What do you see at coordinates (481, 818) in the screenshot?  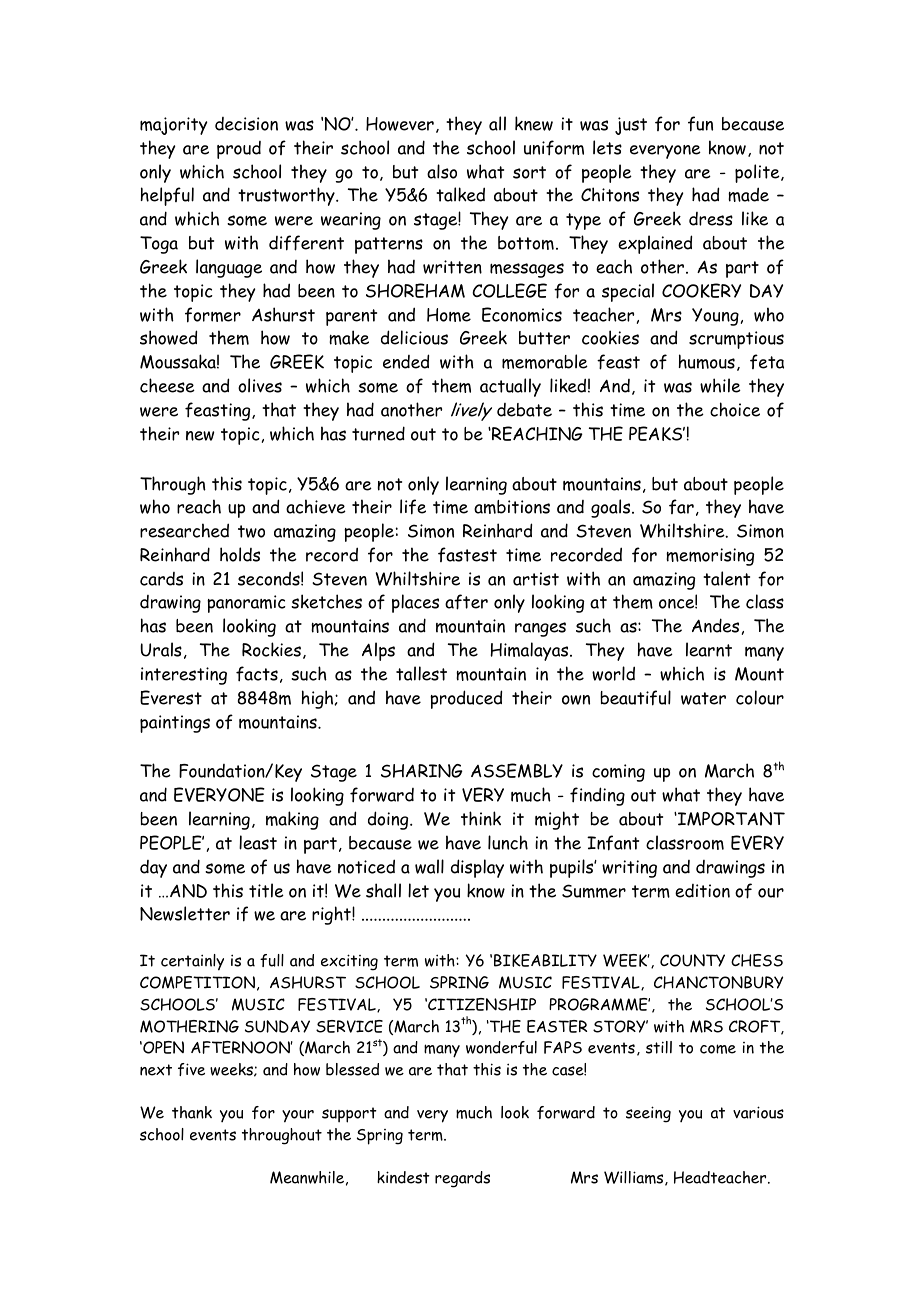 I see `think` at bounding box center [481, 818].
